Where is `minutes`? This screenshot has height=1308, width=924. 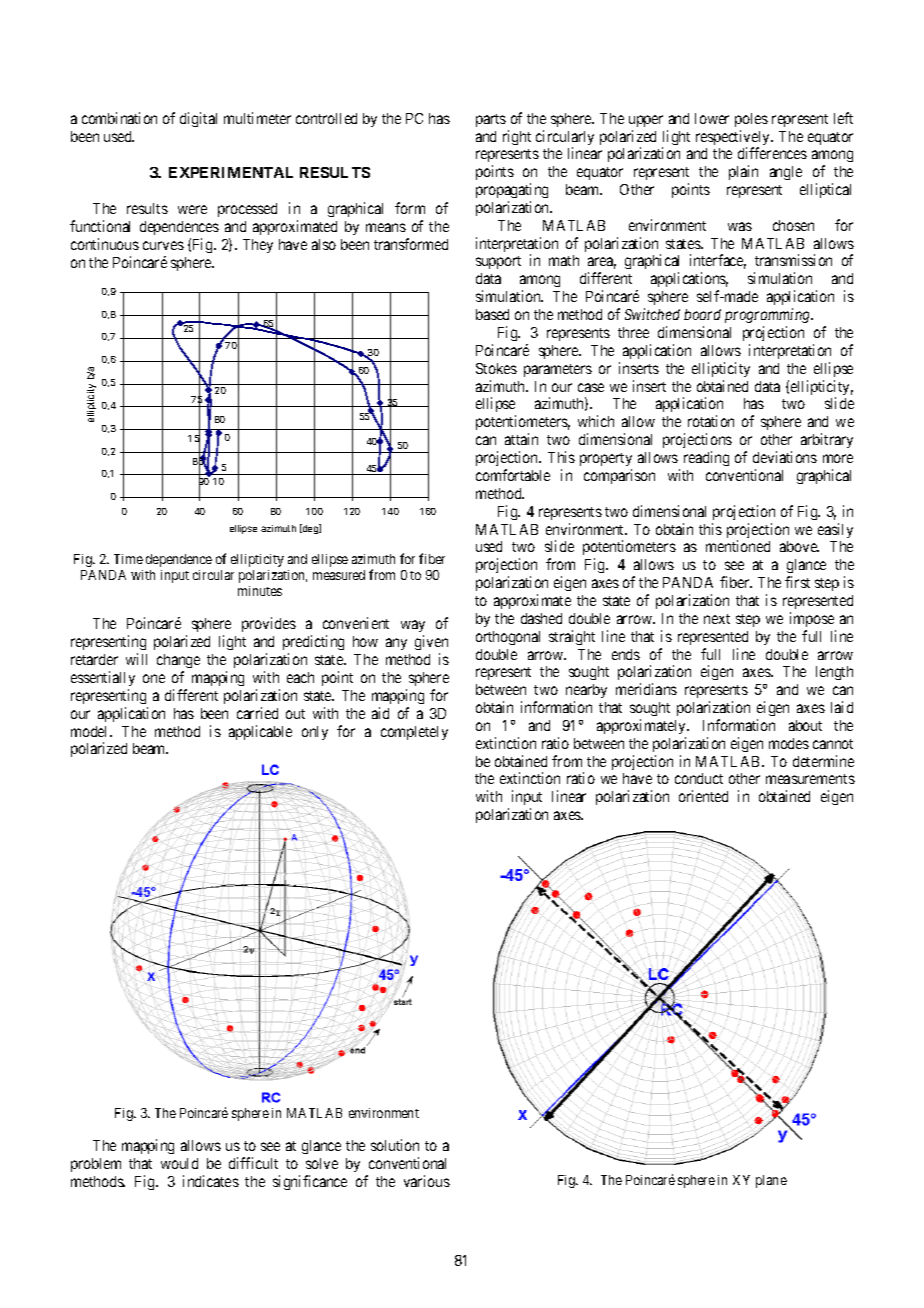
minutes is located at coordinates (260, 591).
